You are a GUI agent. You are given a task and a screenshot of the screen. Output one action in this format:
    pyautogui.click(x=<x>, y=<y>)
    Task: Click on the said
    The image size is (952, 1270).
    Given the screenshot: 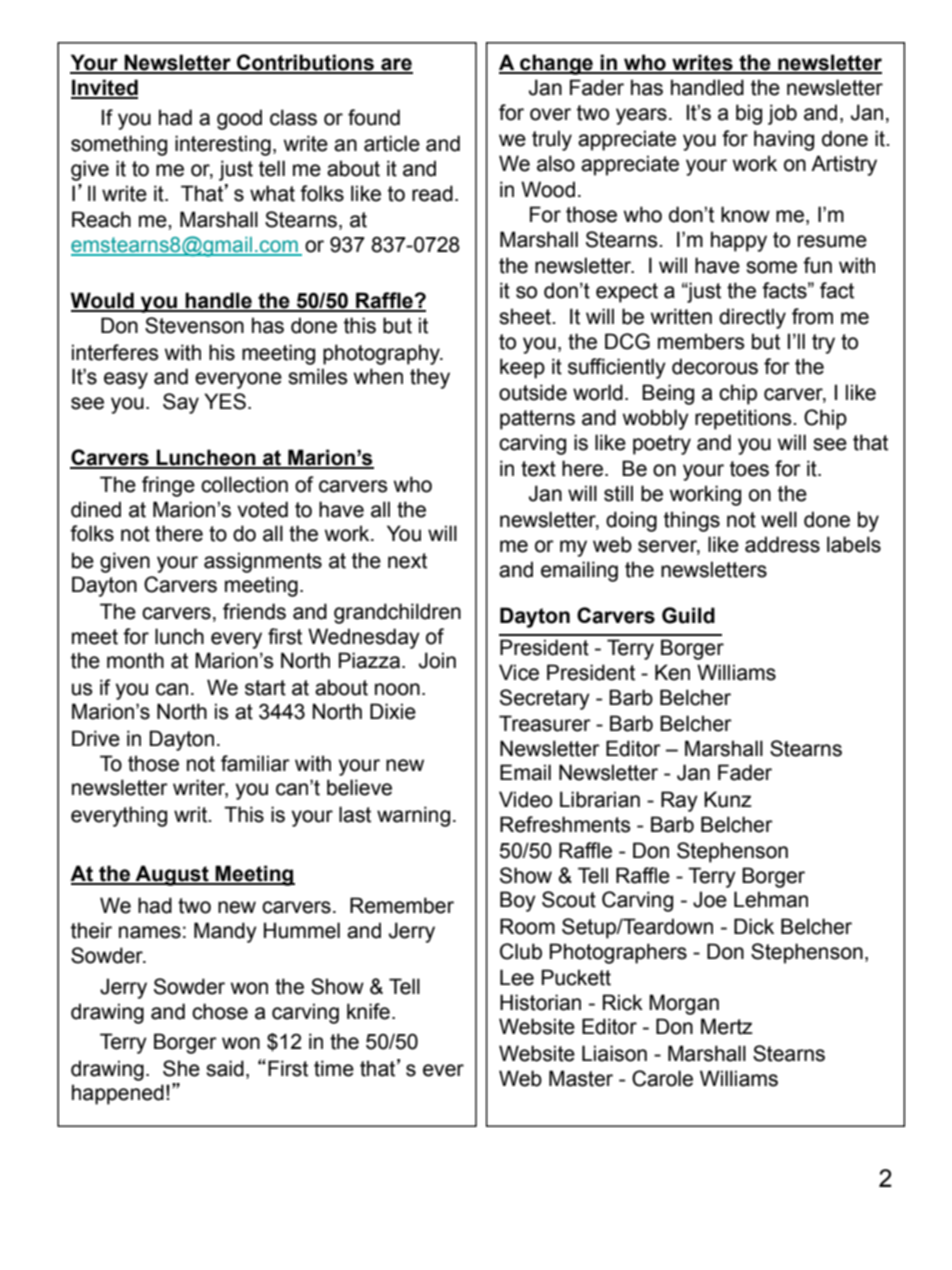 What is the action you would take?
    pyautogui.click(x=225, y=1068)
